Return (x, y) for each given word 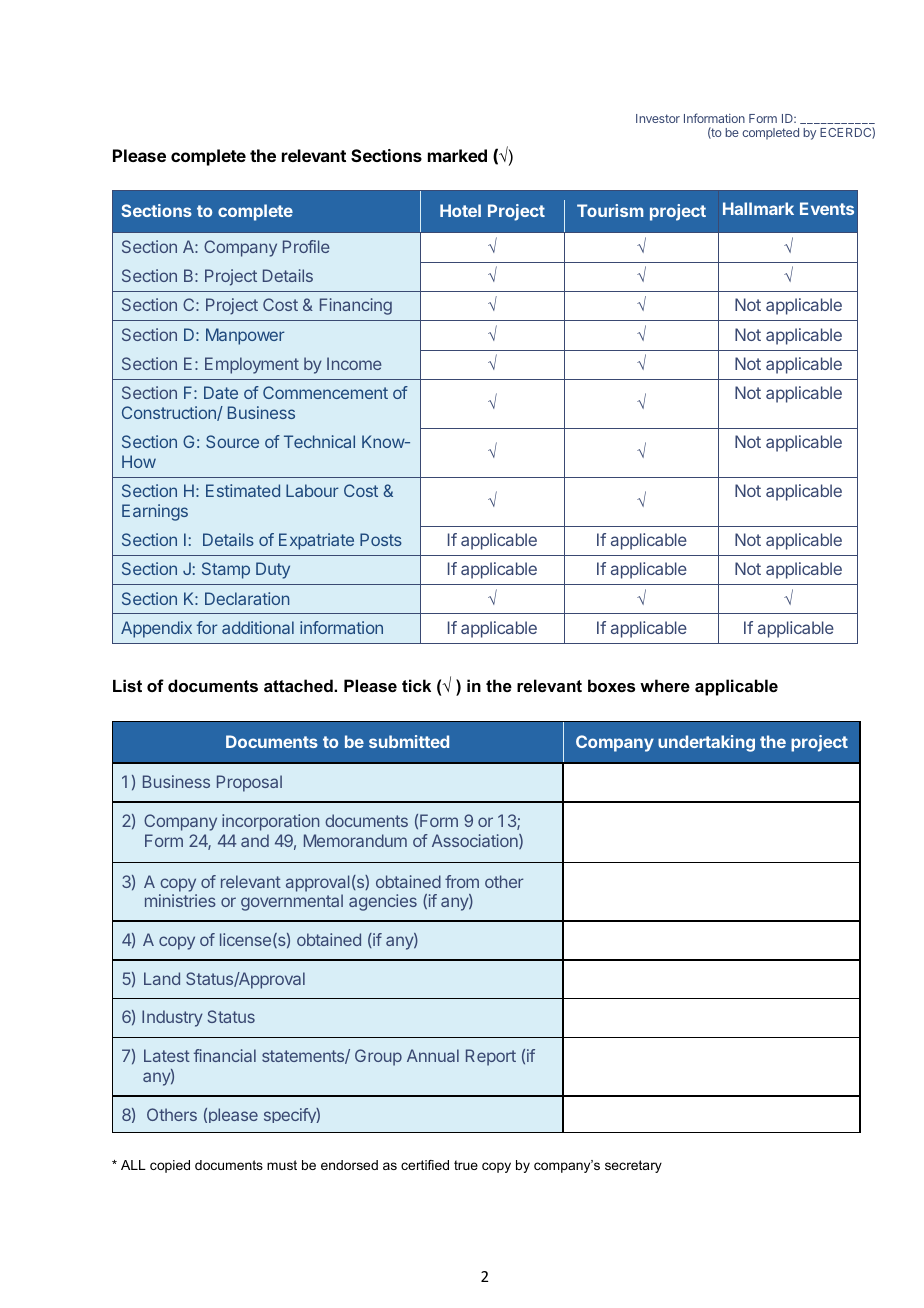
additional (258, 627)
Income (354, 363)
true (466, 1165)
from (462, 881)
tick (416, 685)
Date (221, 392)
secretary (633, 1166)
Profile (306, 246)
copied (170, 1166)
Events (827, 208)
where (665, 685)
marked (457, 155)
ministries (180, 900)
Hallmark (758, 208)
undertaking (706, 743)
